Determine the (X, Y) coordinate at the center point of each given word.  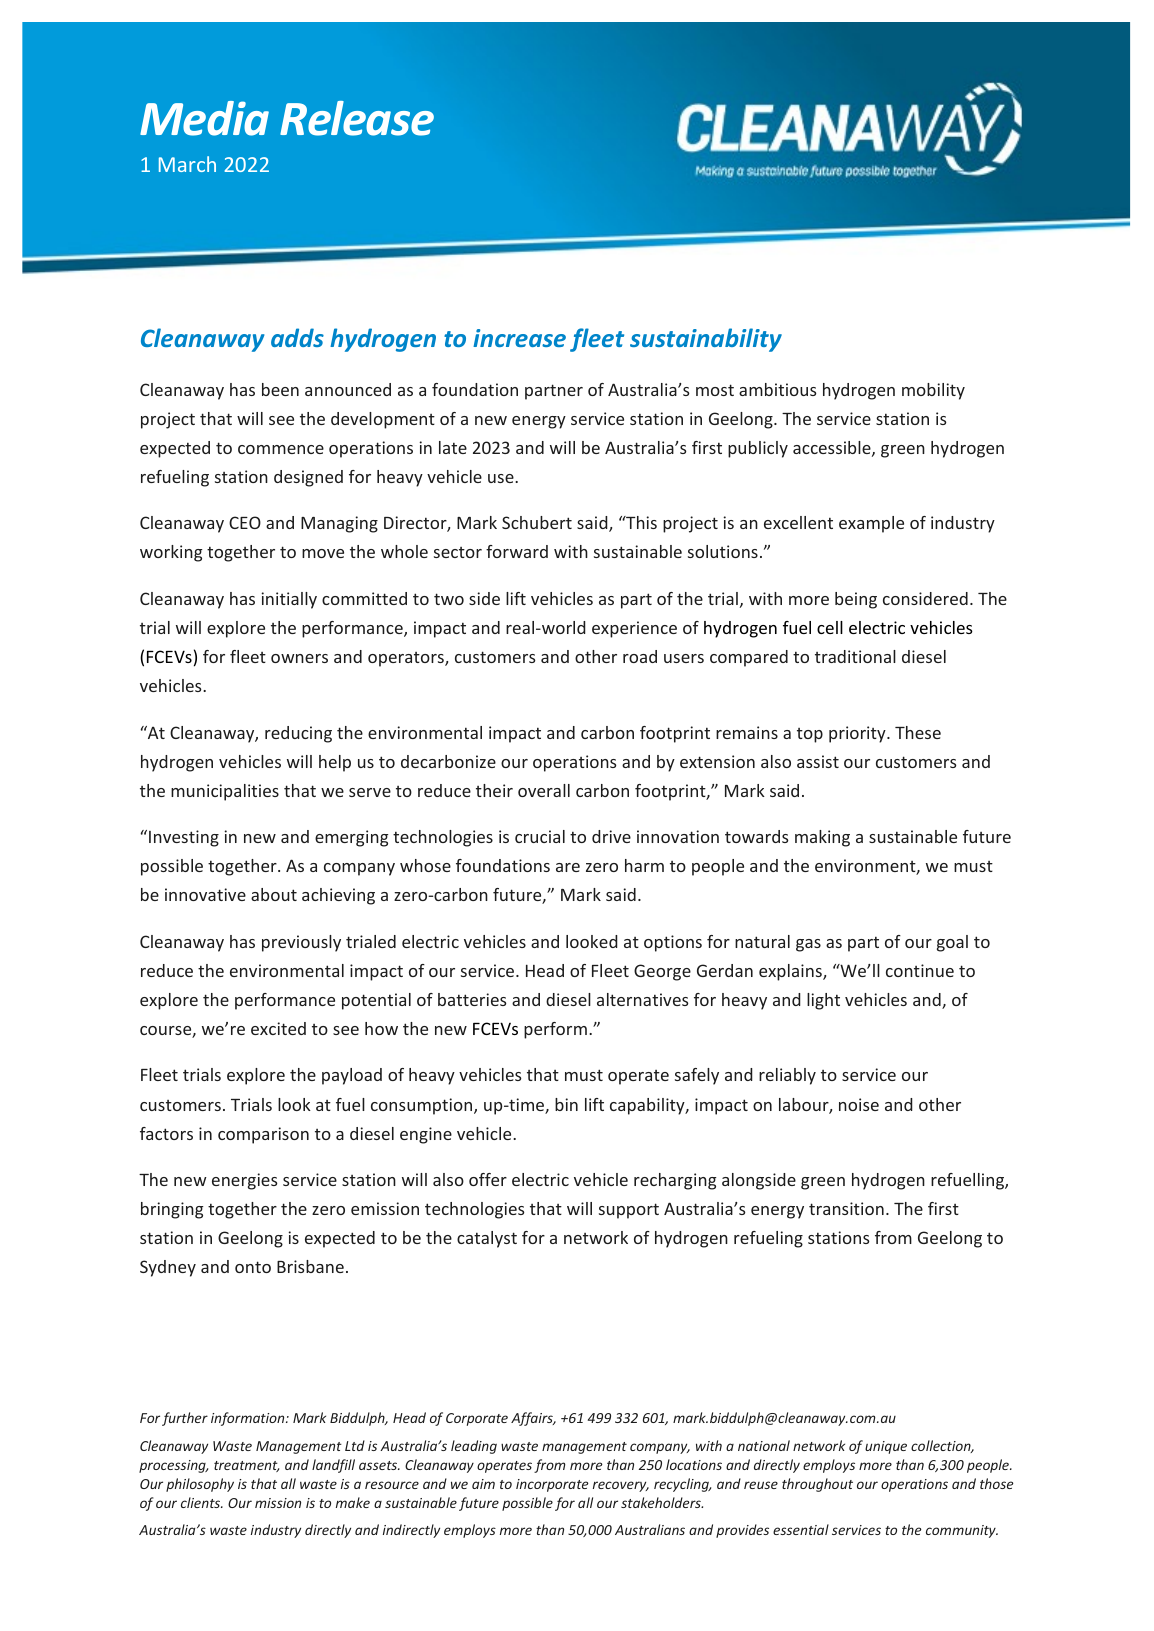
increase (519, 338)
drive (611, 836)
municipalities (225, 792)
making (822, 838)
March (187, 164)
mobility (933, 391)
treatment (246, 1466)
